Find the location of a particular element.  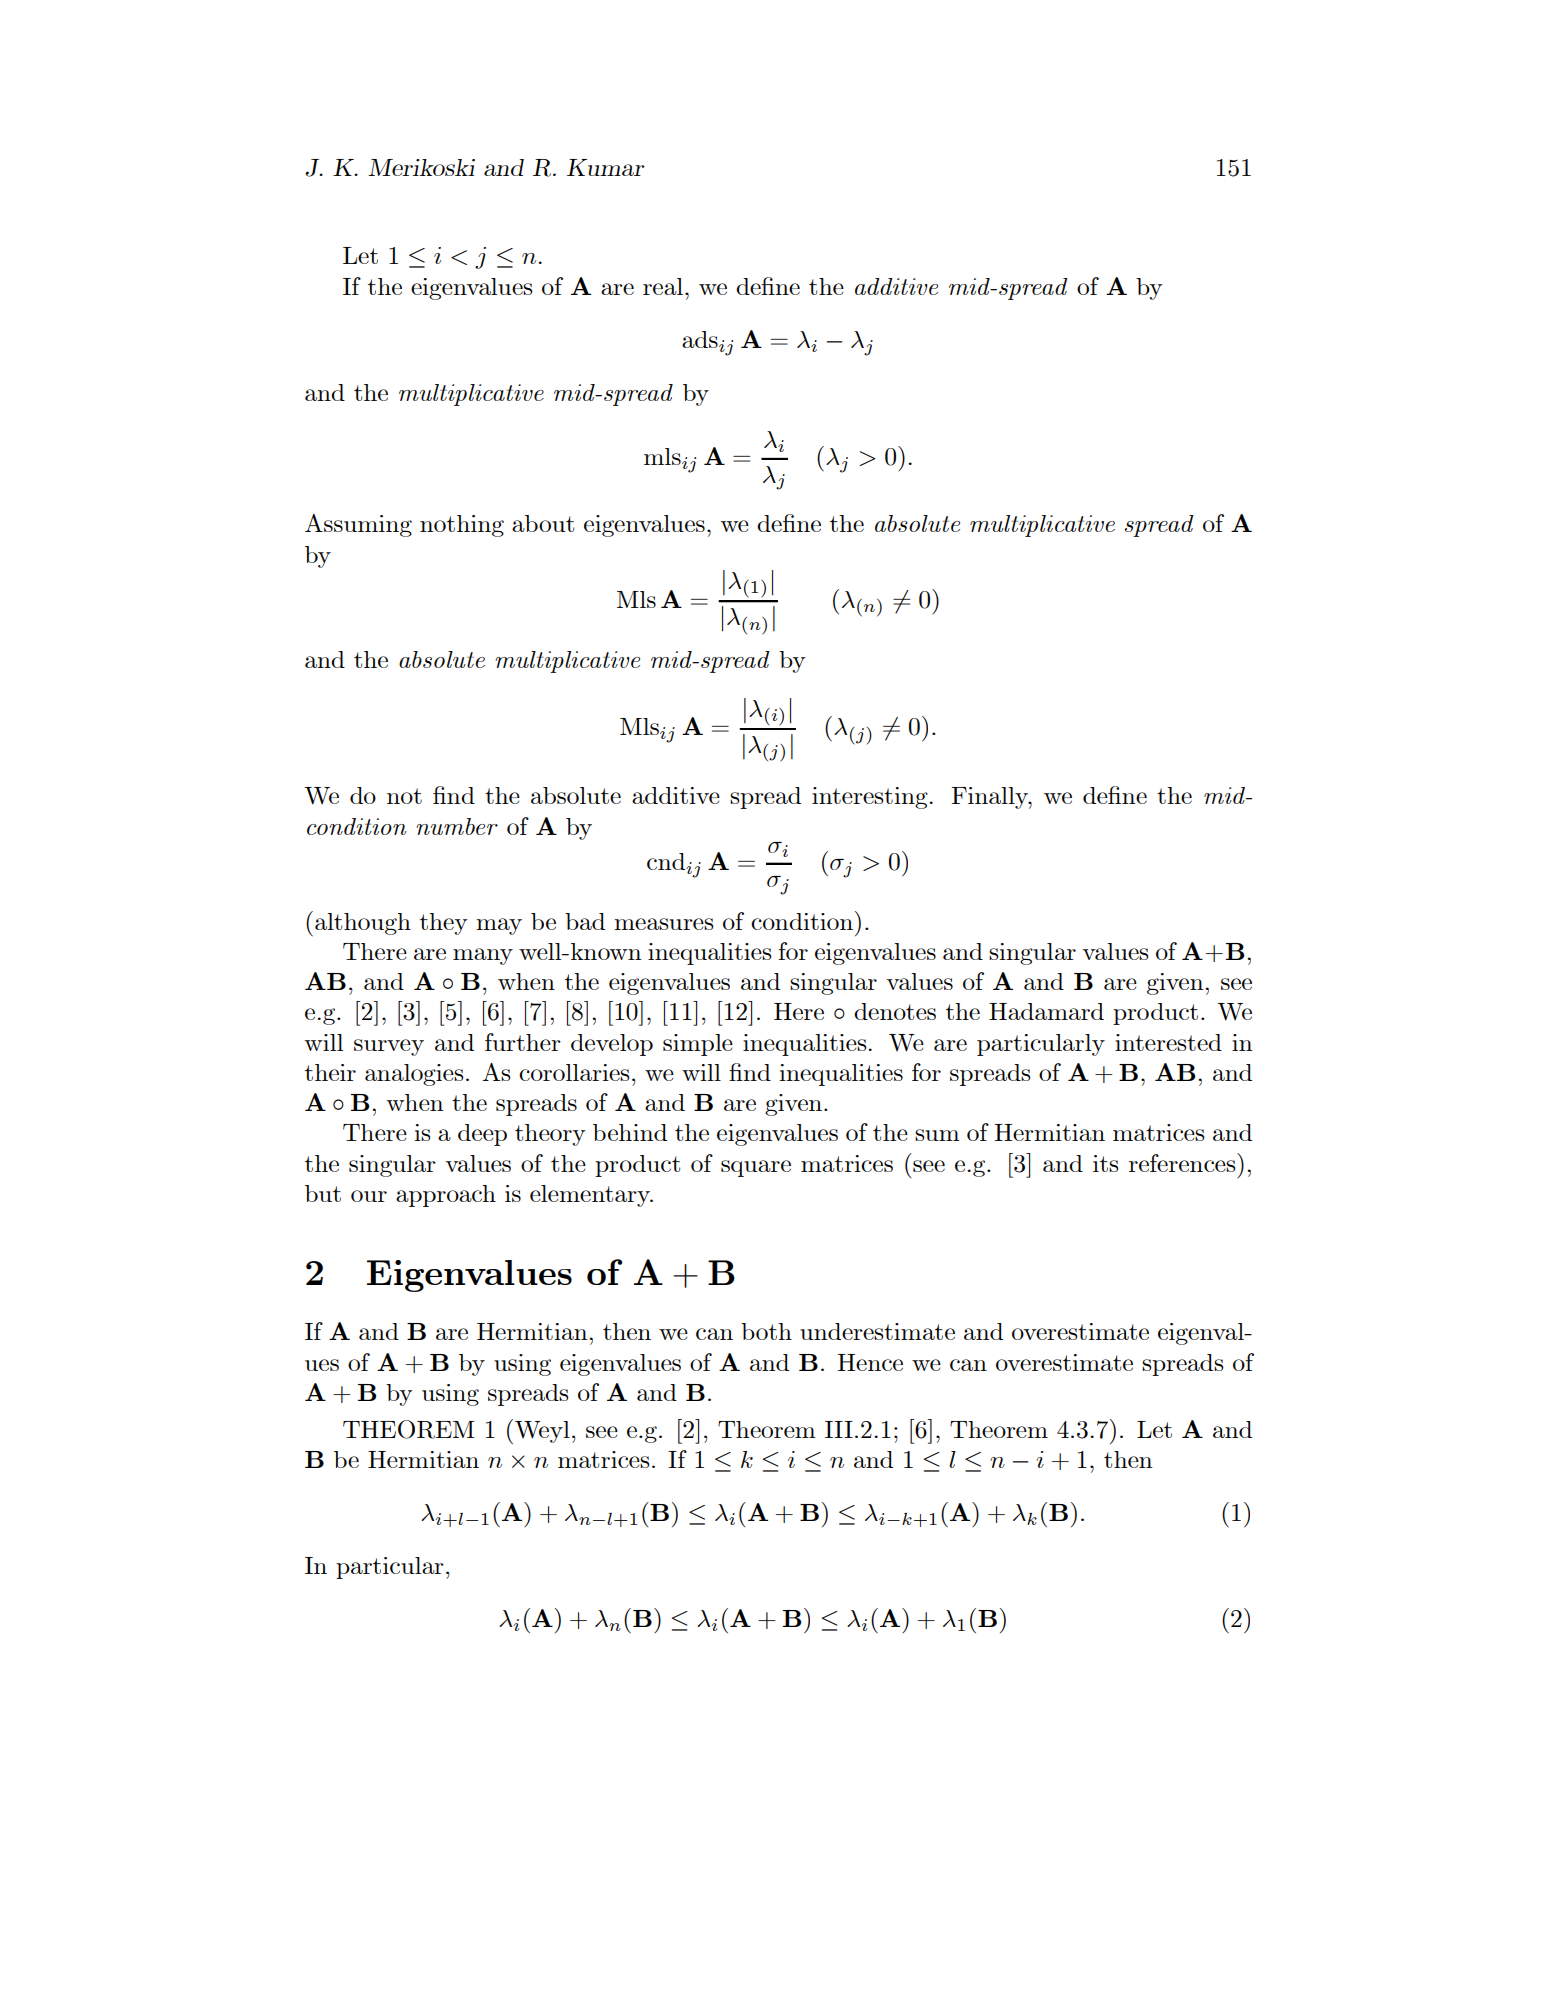

Kumar is located at coordinates (606, 167).
